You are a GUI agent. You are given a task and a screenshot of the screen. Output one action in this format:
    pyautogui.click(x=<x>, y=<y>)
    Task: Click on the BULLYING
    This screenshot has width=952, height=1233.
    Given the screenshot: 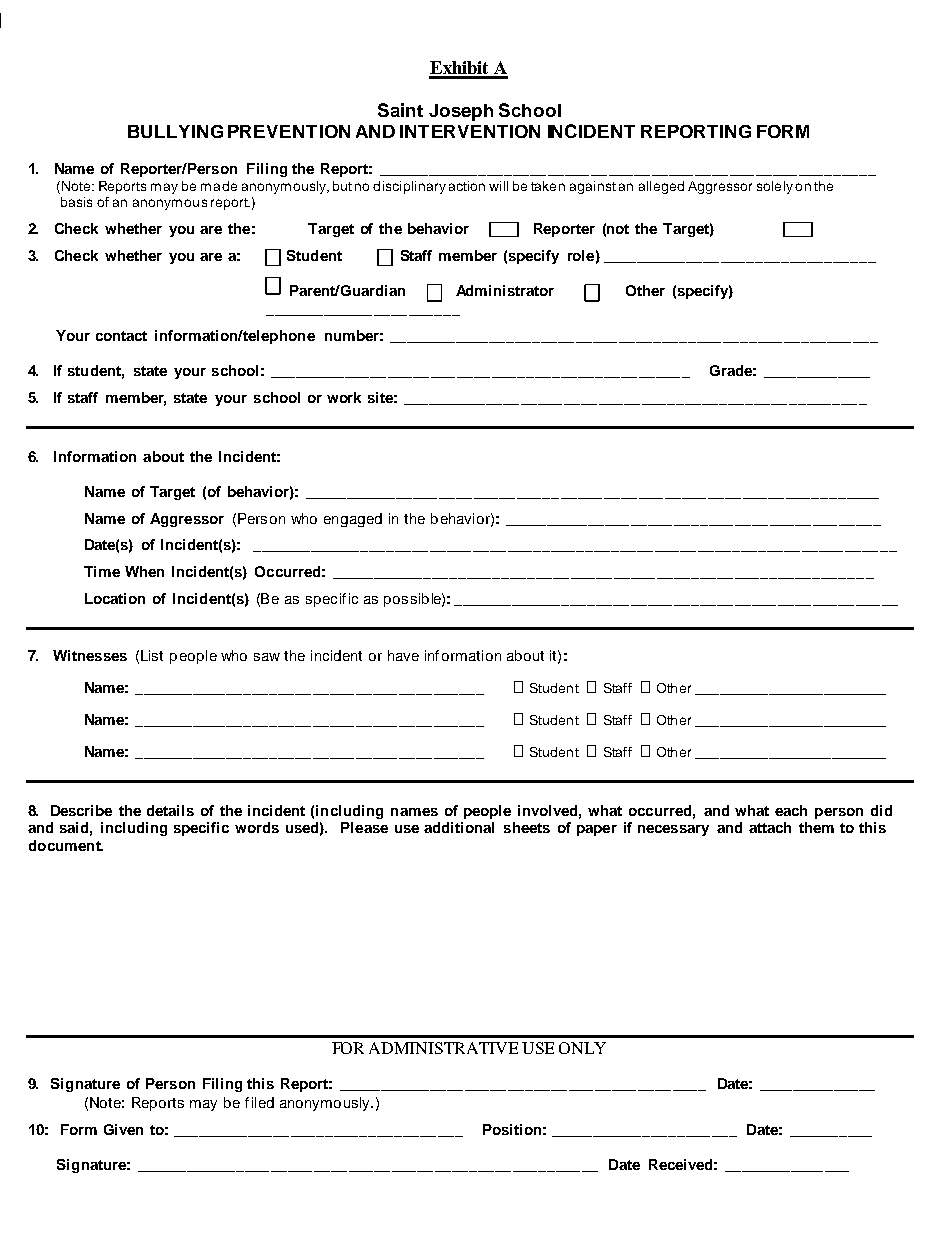 What is the action you would take?
    pyautogui.click(x=175, y=131)
